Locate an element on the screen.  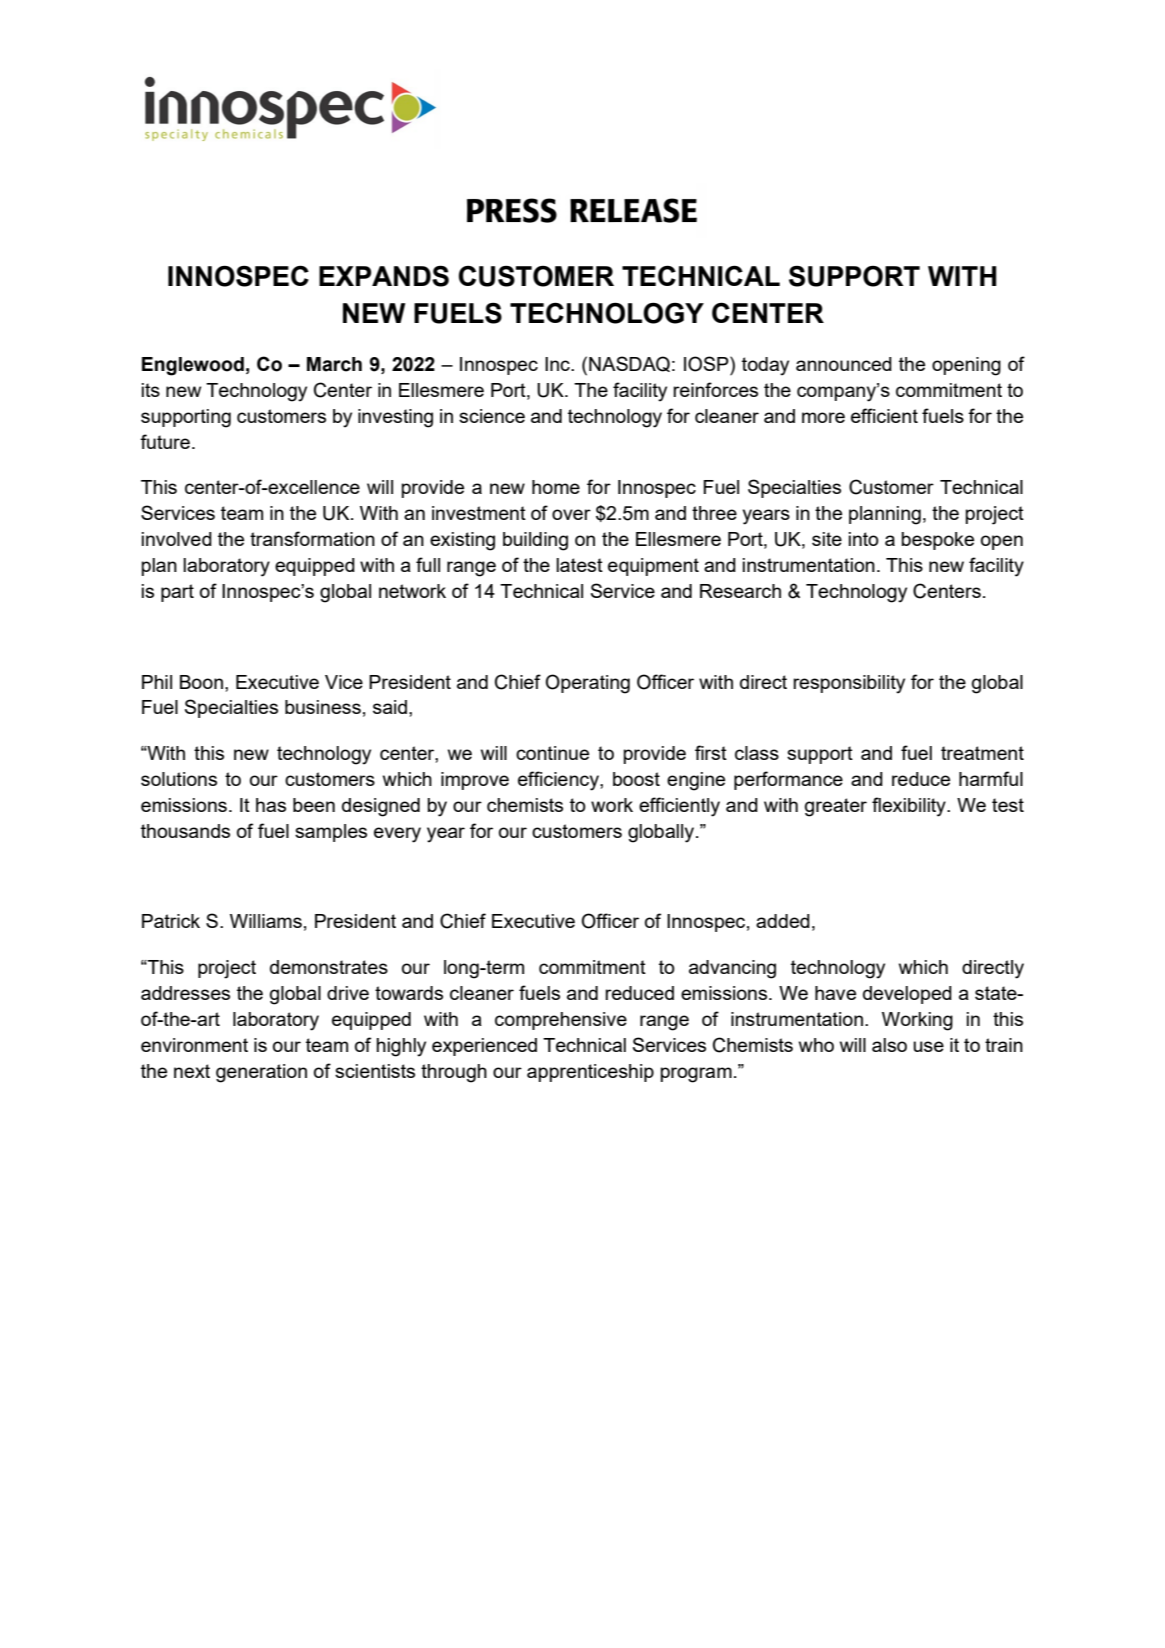
also is located at coordinates (889, 1045).
